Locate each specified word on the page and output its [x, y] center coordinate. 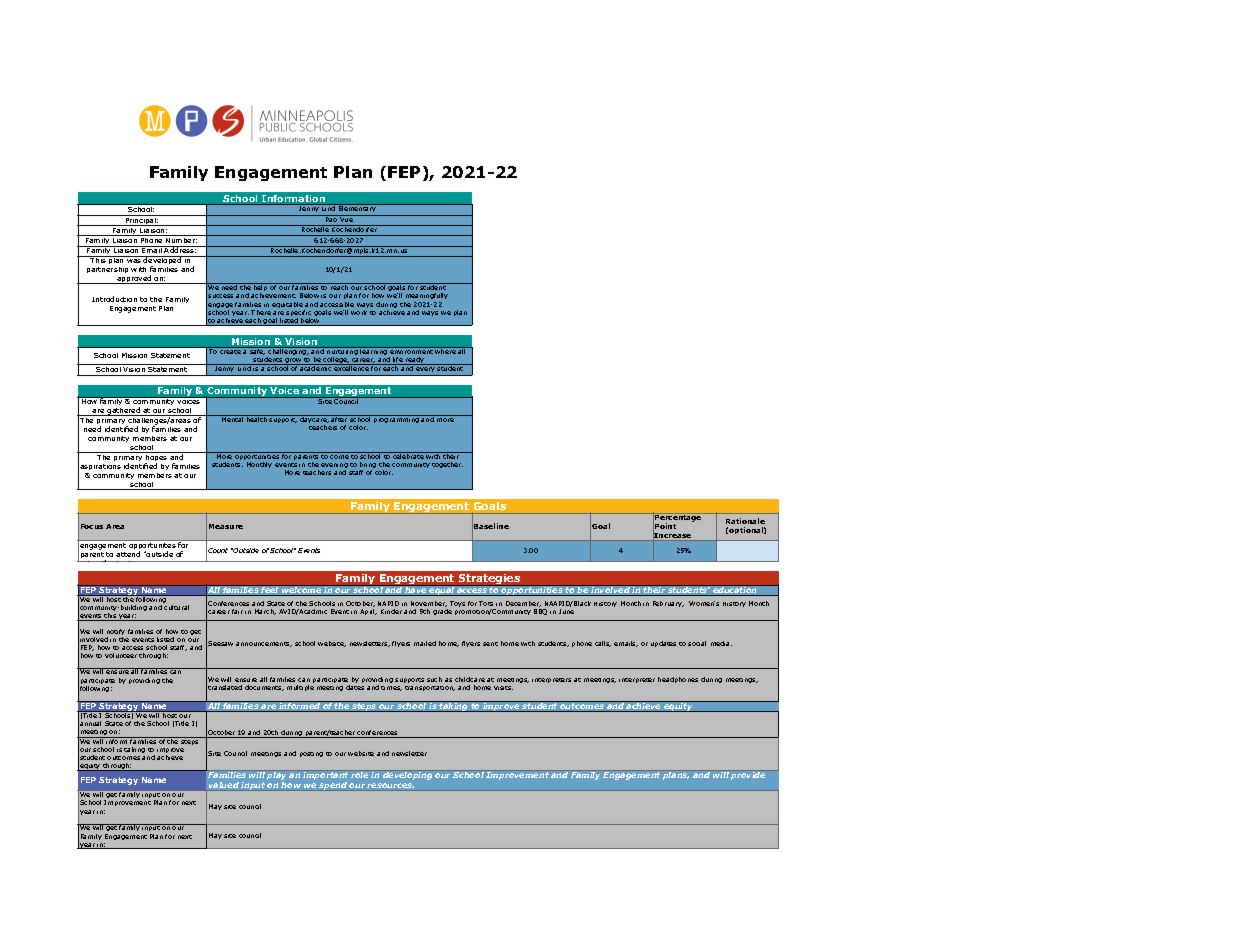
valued [224, 786]
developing [408, 775]
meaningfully [426, 298]
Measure [226, 526]
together [447, 465]
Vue [346, 218]
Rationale [745, 523]
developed [163, 262]
